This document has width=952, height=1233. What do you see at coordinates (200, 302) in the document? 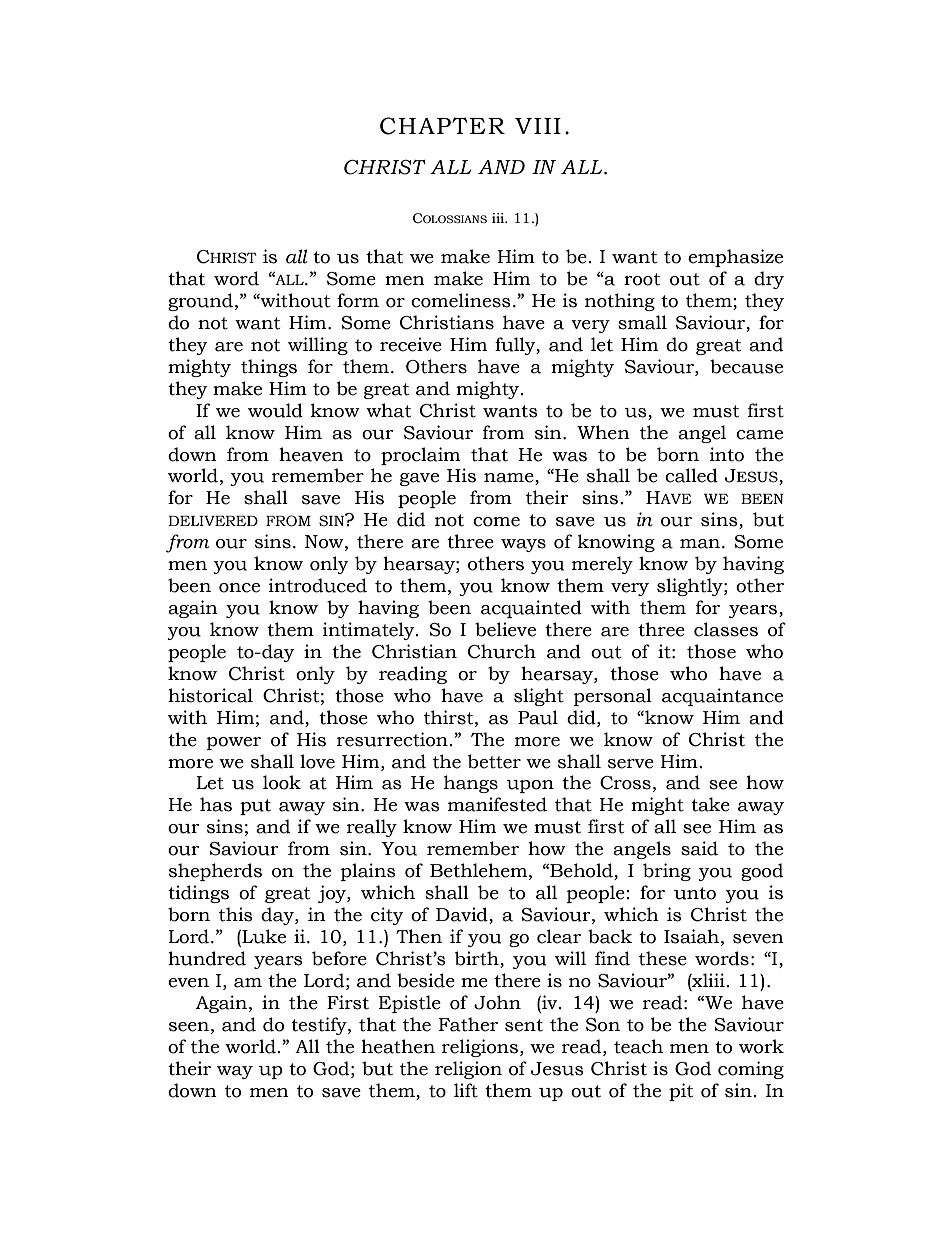
I see `ground` at bounding box center [200, 302].
